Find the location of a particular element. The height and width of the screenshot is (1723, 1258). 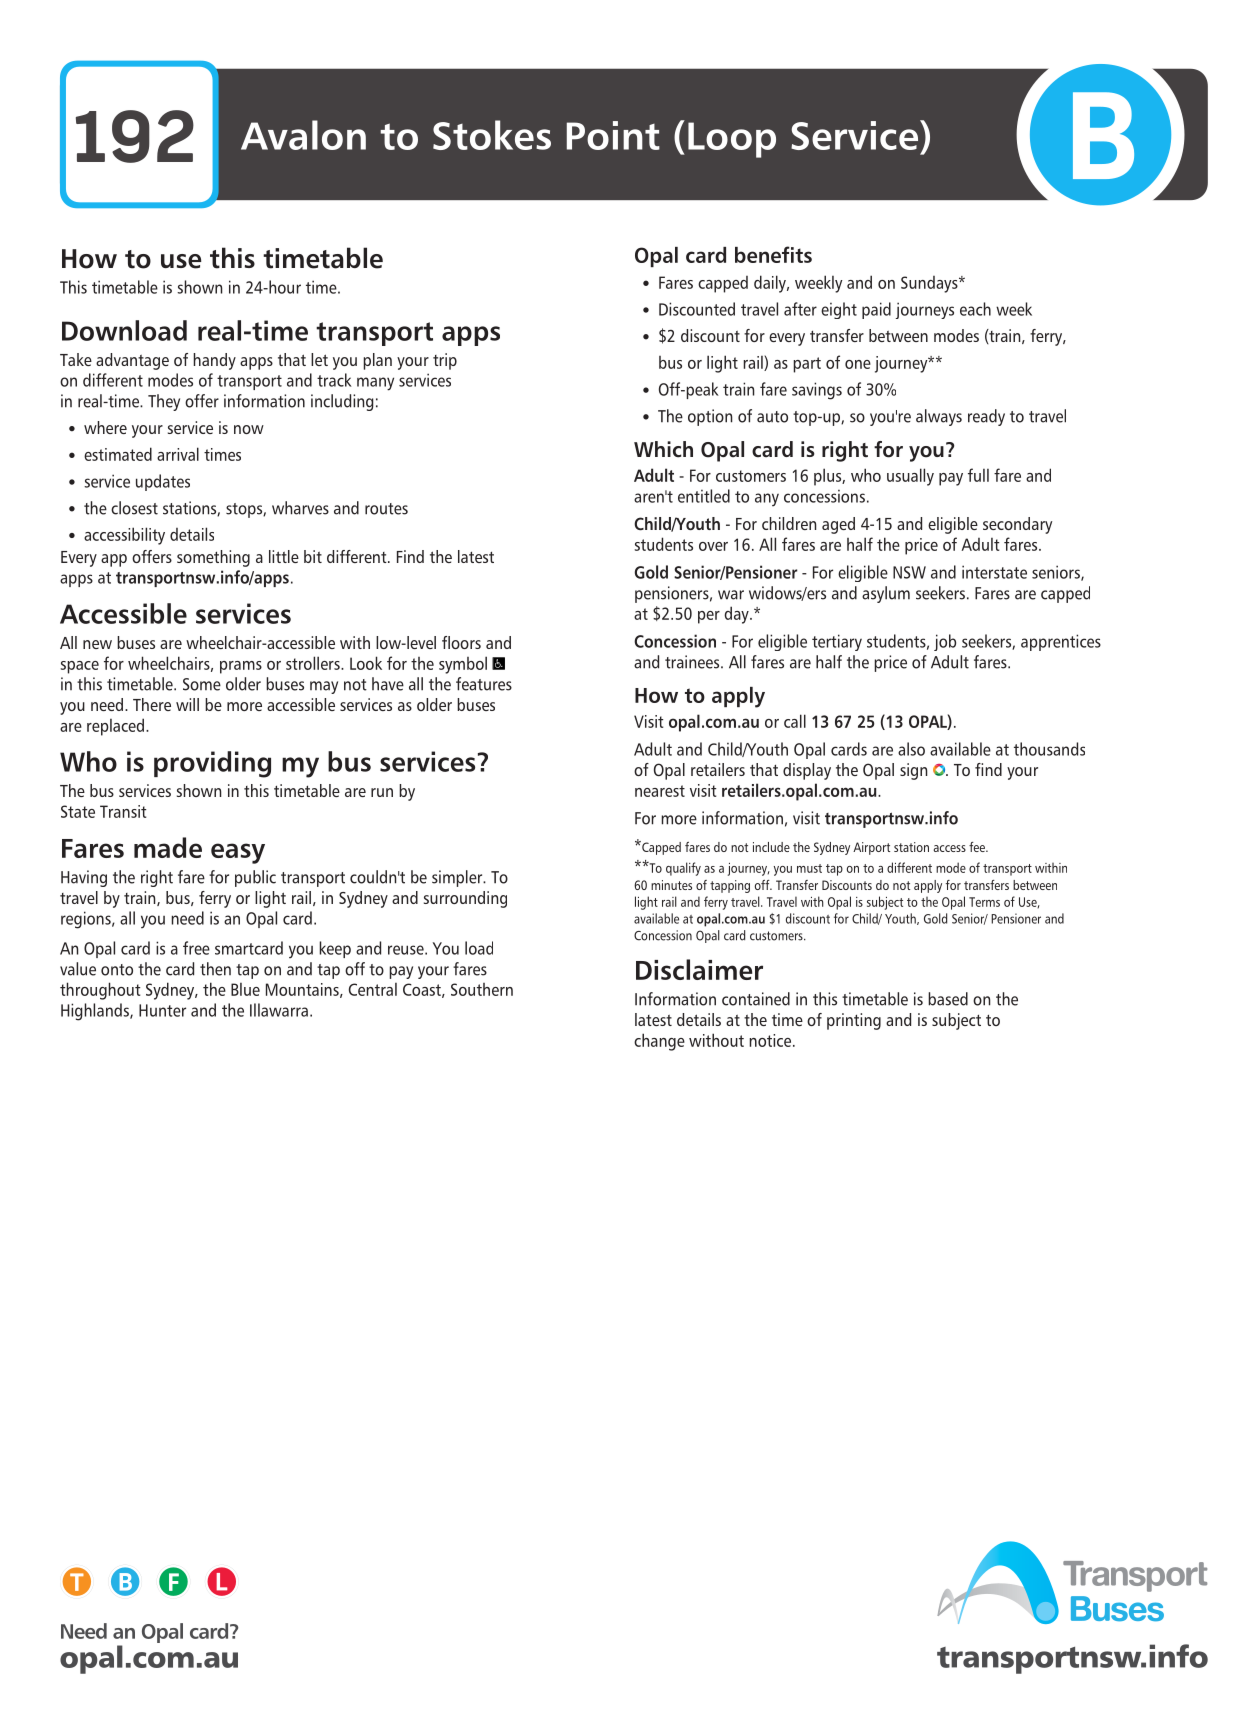

asylum is located at coordinates (886, 594).
